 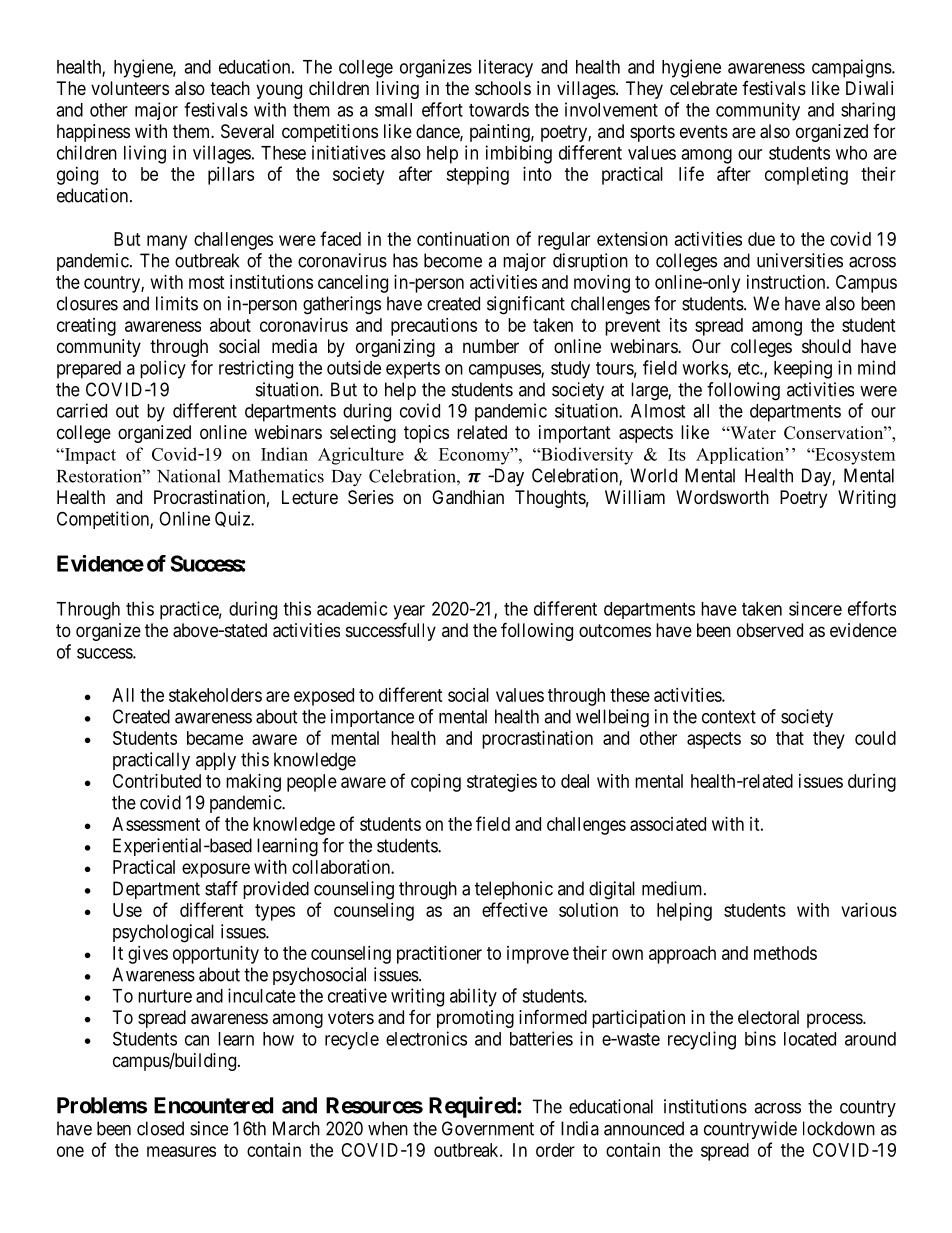 I want to click on telephonic, so click(x=514, y=890).
